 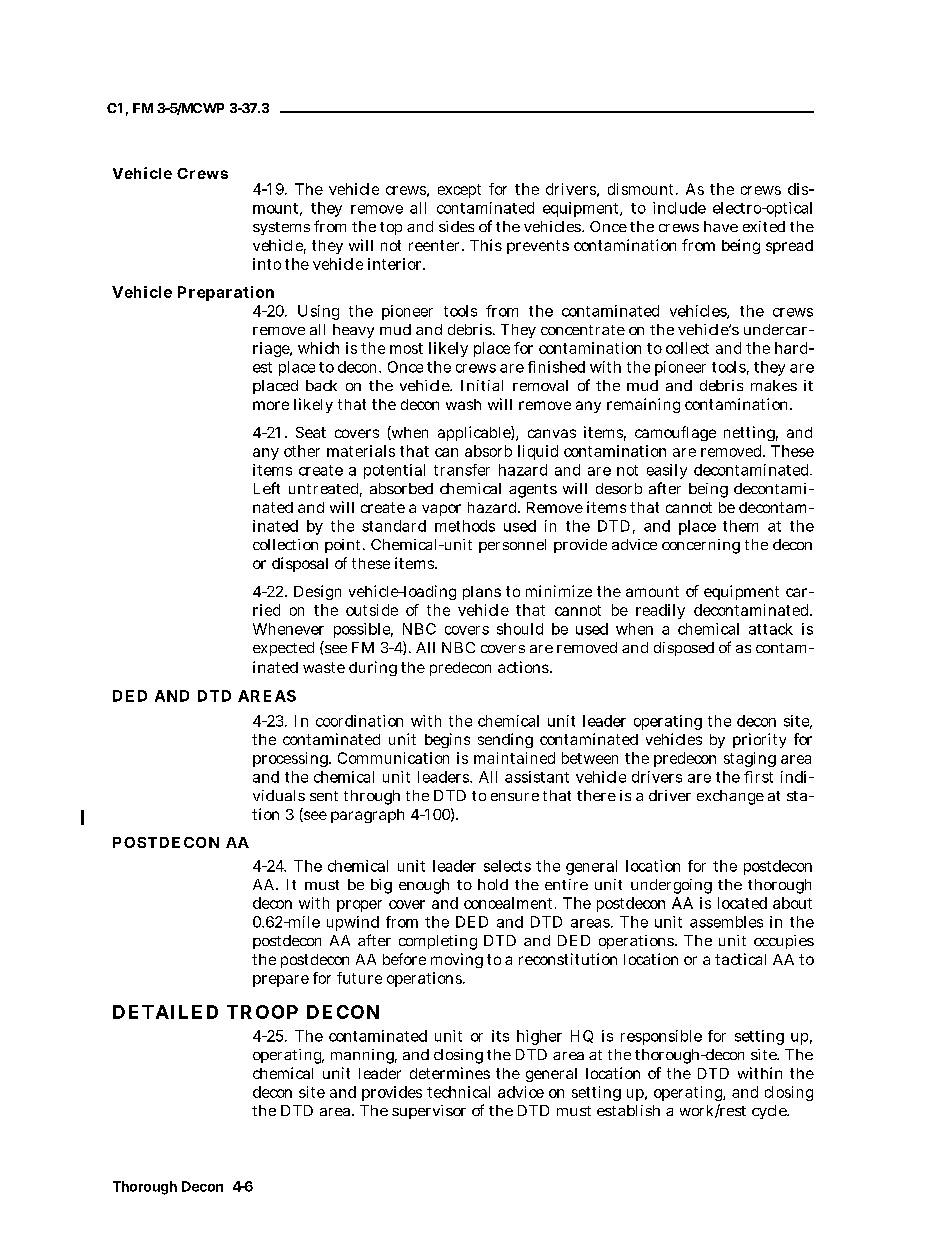 I want to click on more, so click(x=271, y=405).
